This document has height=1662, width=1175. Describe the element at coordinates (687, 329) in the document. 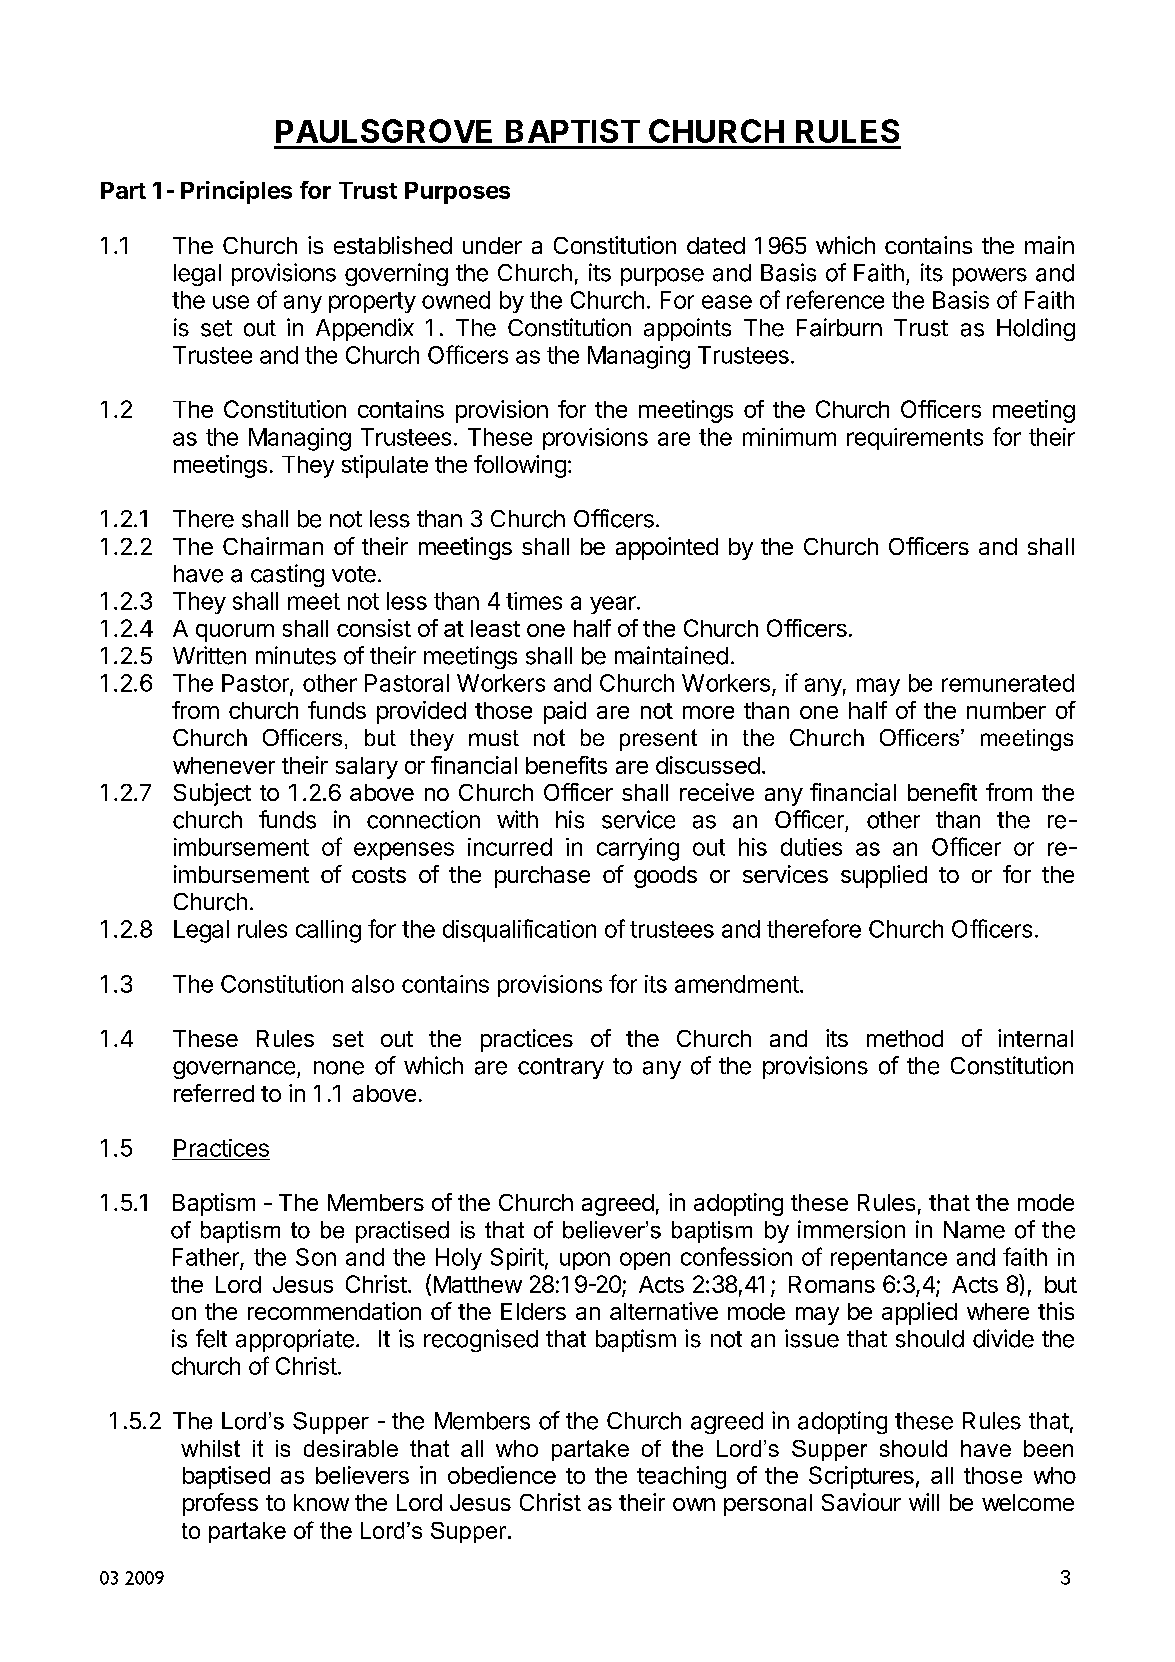

I see `appoints` at that location.
